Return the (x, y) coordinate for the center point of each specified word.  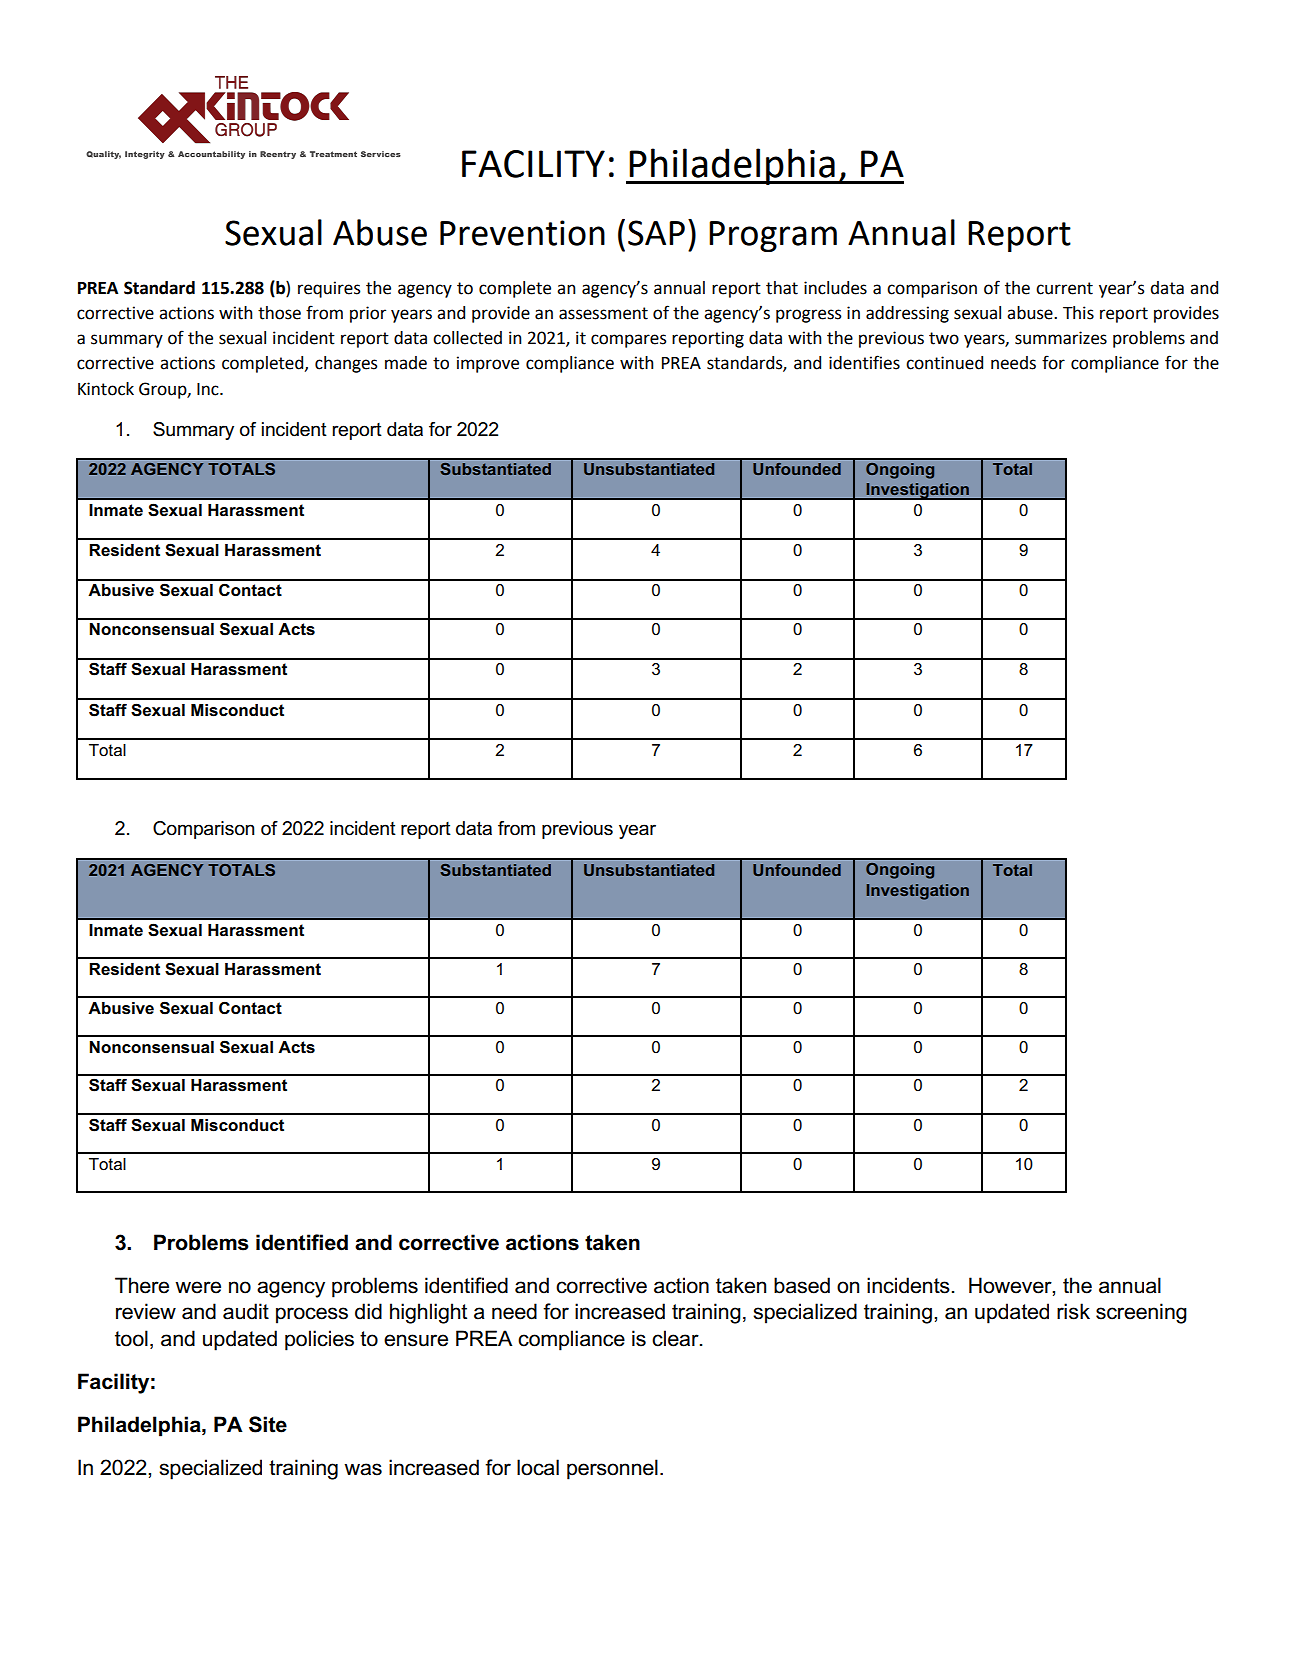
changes (346, 364)
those (279, 313)
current (1064, 288)
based (802, 1285)
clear (676, 1338)
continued (944, 363)
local (538, 1467)
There (142, 1285)
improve (488, 364)
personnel (612, 1469)
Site (268, 1424)
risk (1073, 1311)
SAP (656, 233)
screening (1141, 1313)
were (198, 1287)
